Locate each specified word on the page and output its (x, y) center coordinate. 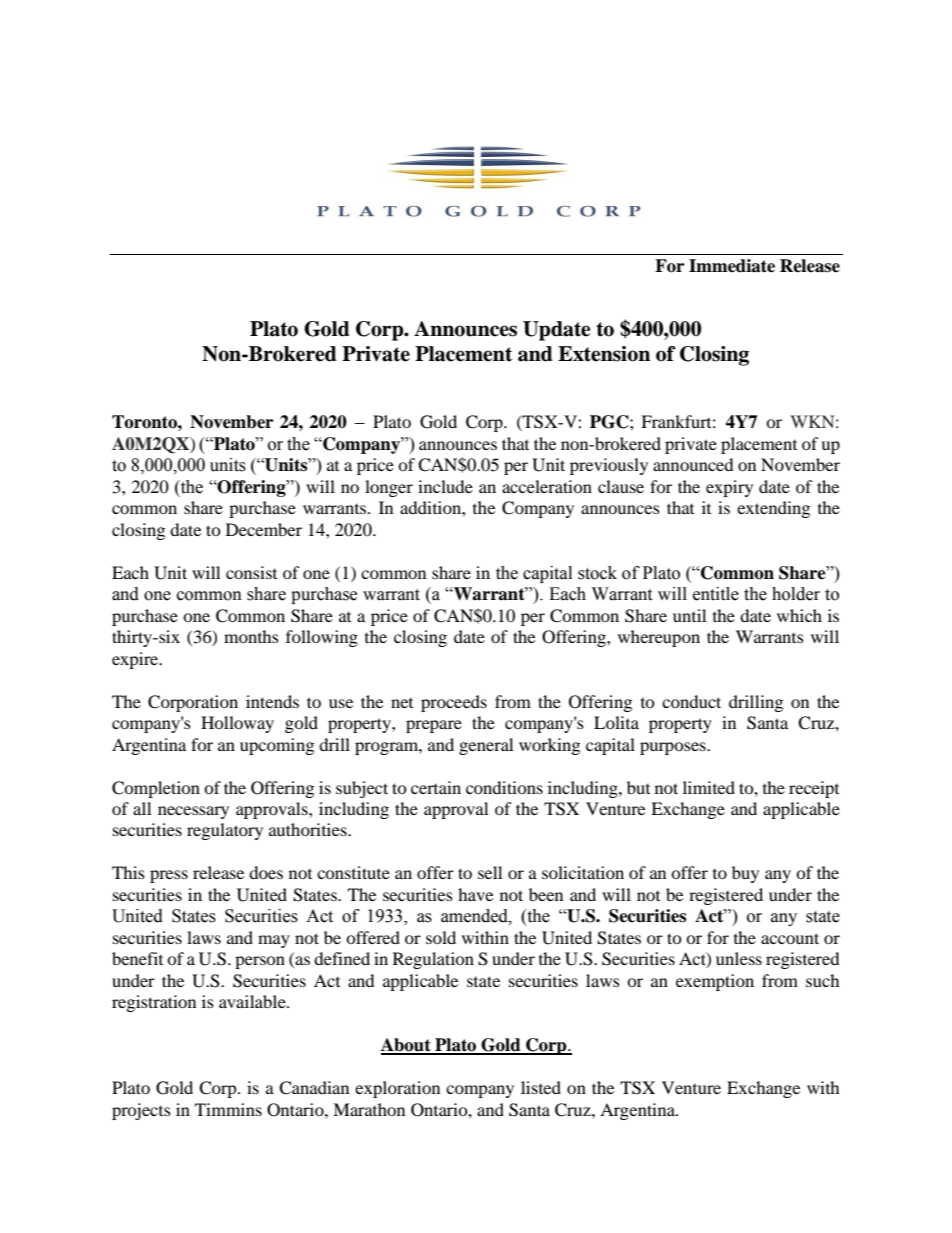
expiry (729, 488)
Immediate (732, 266)
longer (389, 488)
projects (141, 1111)
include (445, 486)
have (475, 894)
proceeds (454, 703)
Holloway (237, 724)
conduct (691, 701)
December (264, 529)
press (169, 876)
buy (745, 874)
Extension (604, 354)
